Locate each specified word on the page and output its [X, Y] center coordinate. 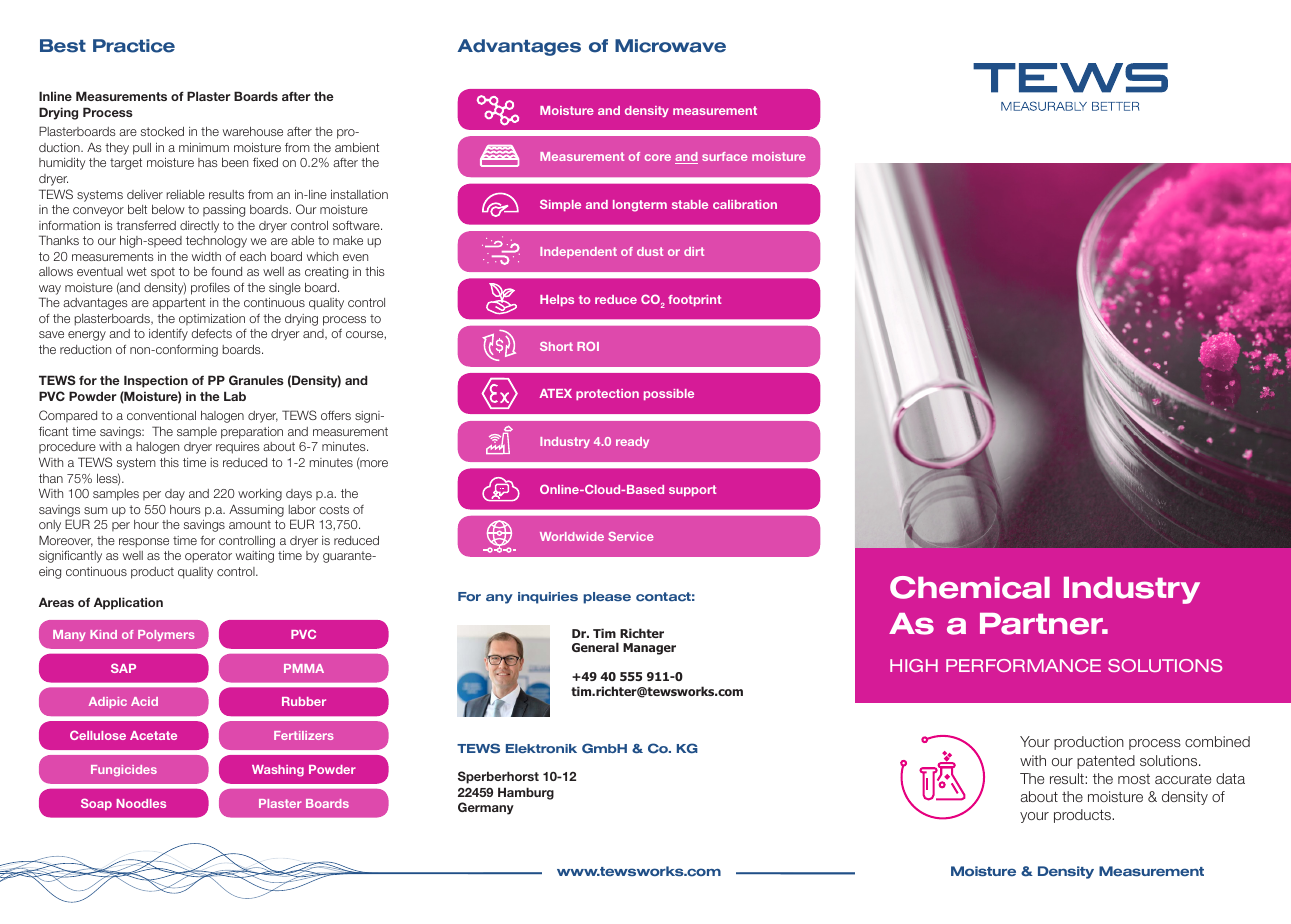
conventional [161, 415]
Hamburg [526, 793]
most [1134, 779]
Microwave [670, 46]
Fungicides [124, 770]
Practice [134, 46]
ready [632, 442]
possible [669, 394]
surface [724, 156]
